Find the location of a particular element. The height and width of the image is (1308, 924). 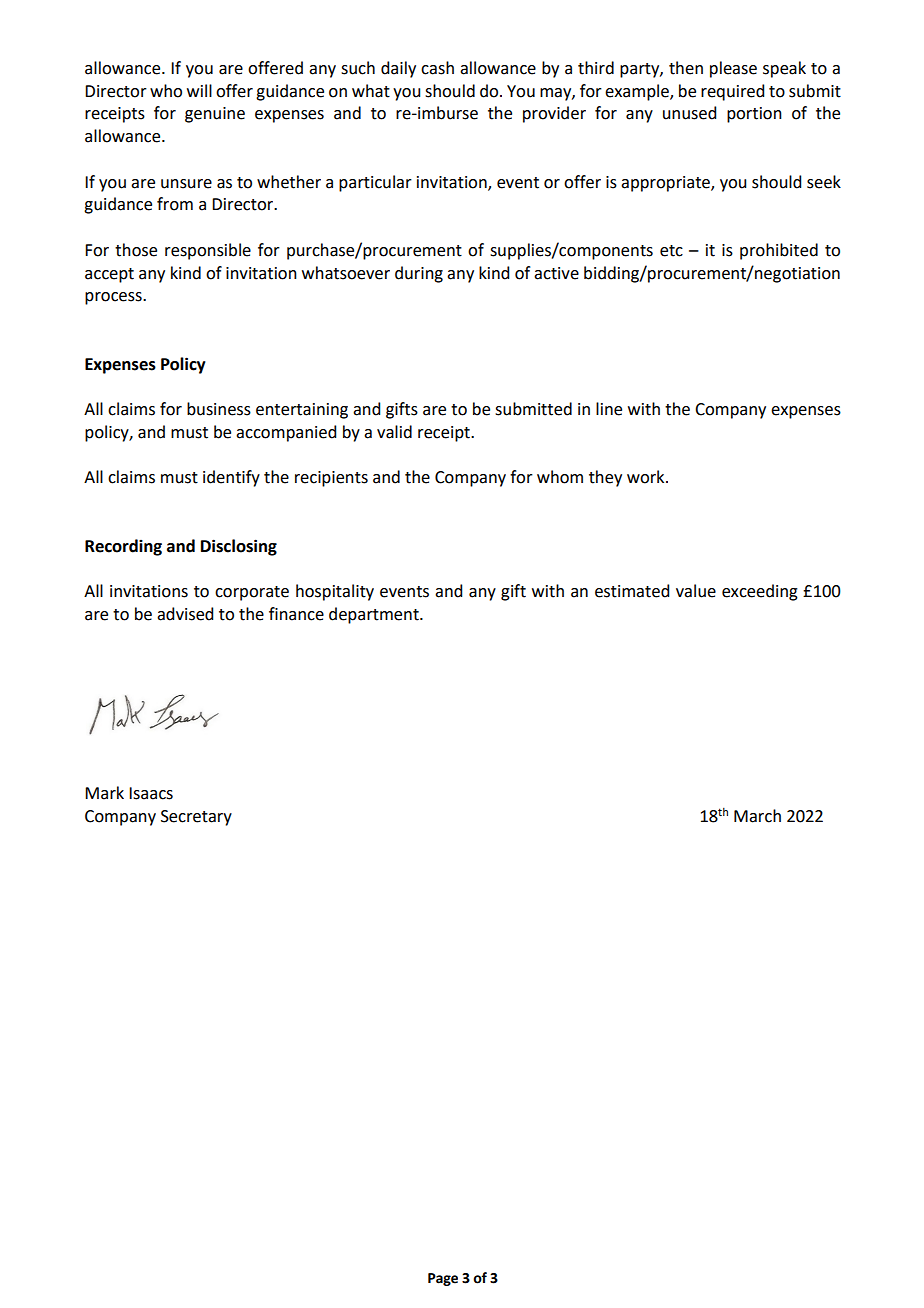

will is located at coordinates (199, 90).
